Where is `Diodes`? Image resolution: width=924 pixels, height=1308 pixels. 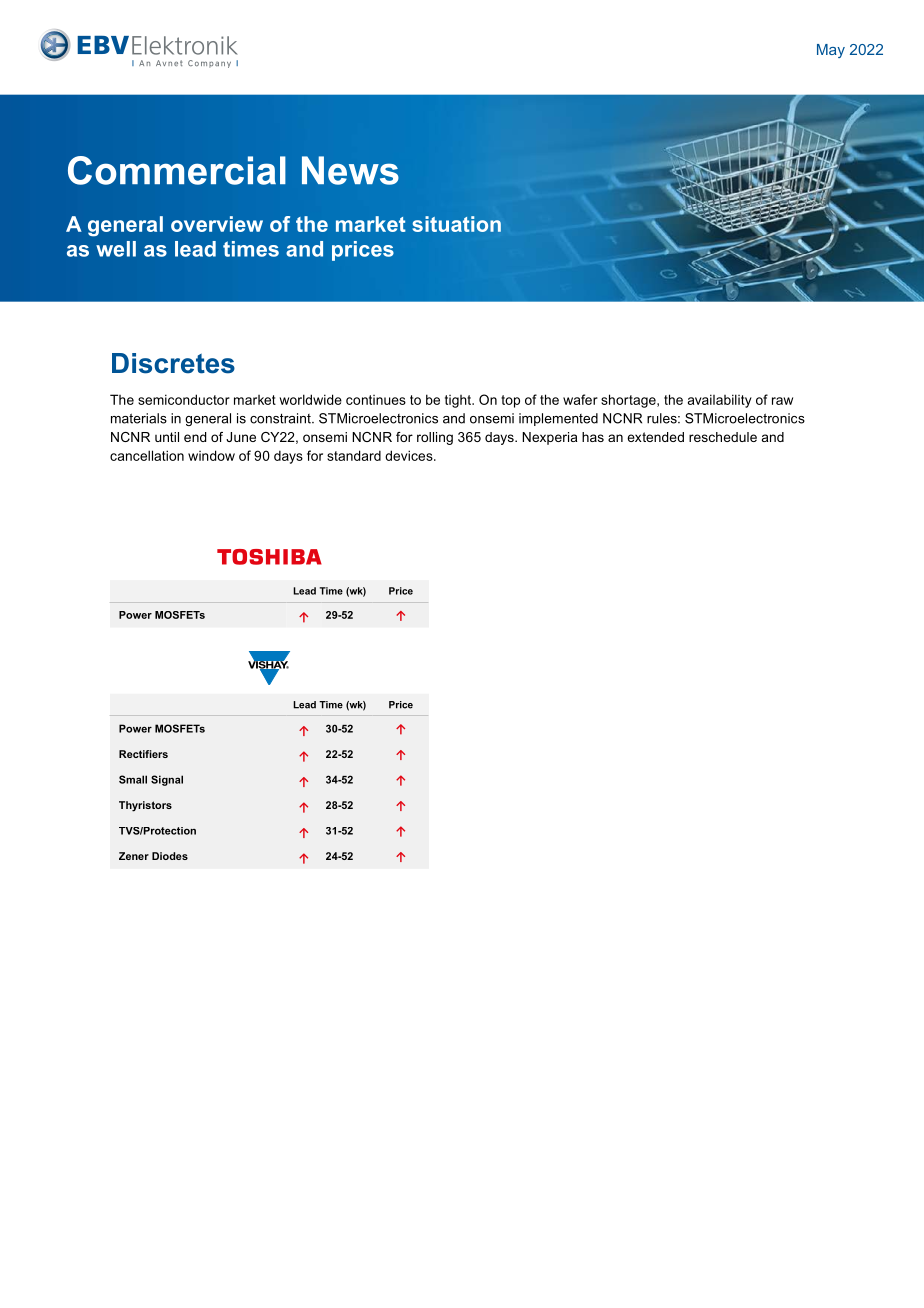
Diodes is located at coordinates (170, 856).
